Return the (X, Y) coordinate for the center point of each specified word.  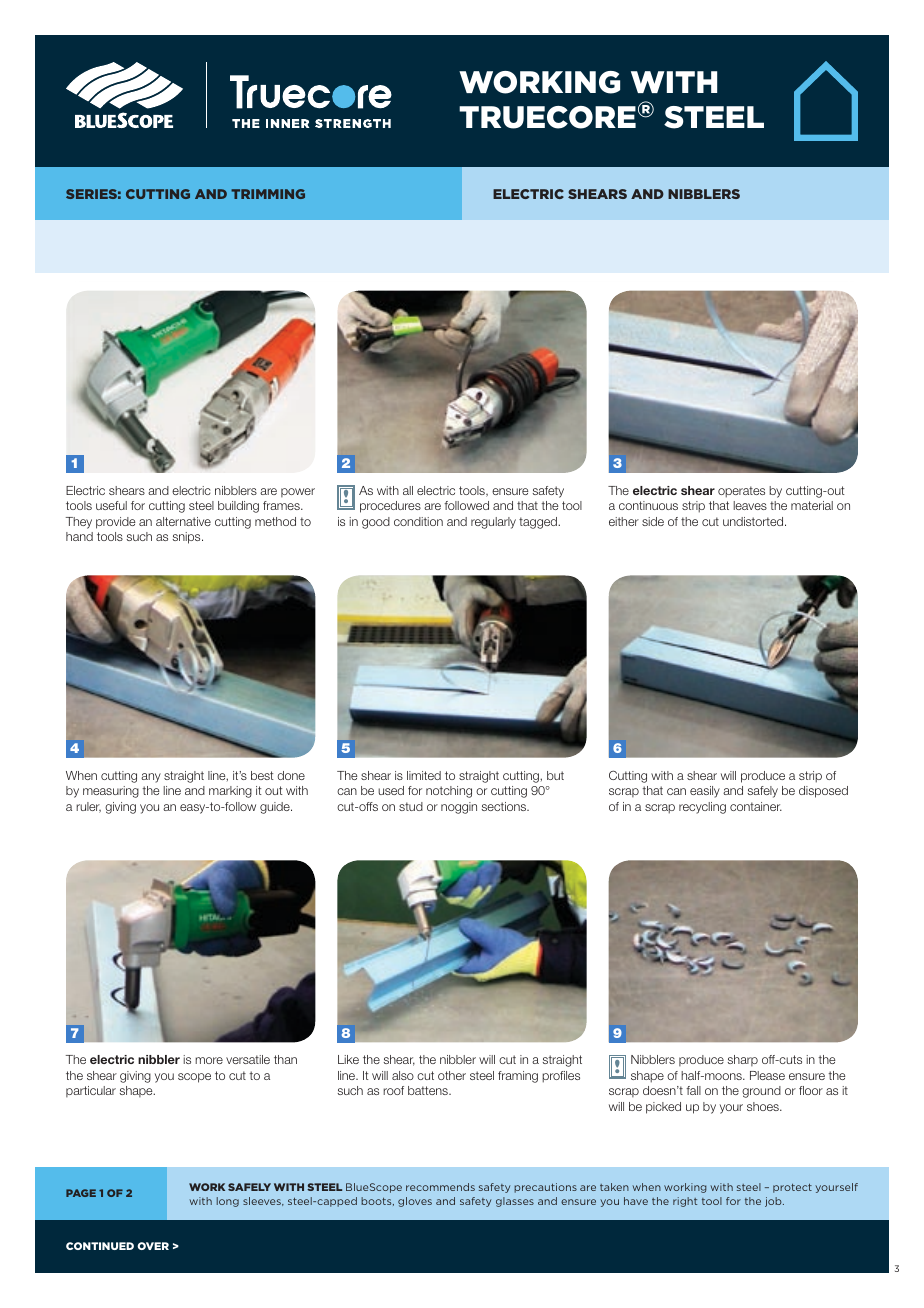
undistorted (754, 521)
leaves (750, 505)
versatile (248, 1059)
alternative (183, 521)
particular (91, 1091)
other (452, 1075)
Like (348, 1059)
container (756, 806)
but (555, 775)
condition (418, 521)
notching (449, 792)
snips (188, 538)
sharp (743, 1060)
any (151, 778)
